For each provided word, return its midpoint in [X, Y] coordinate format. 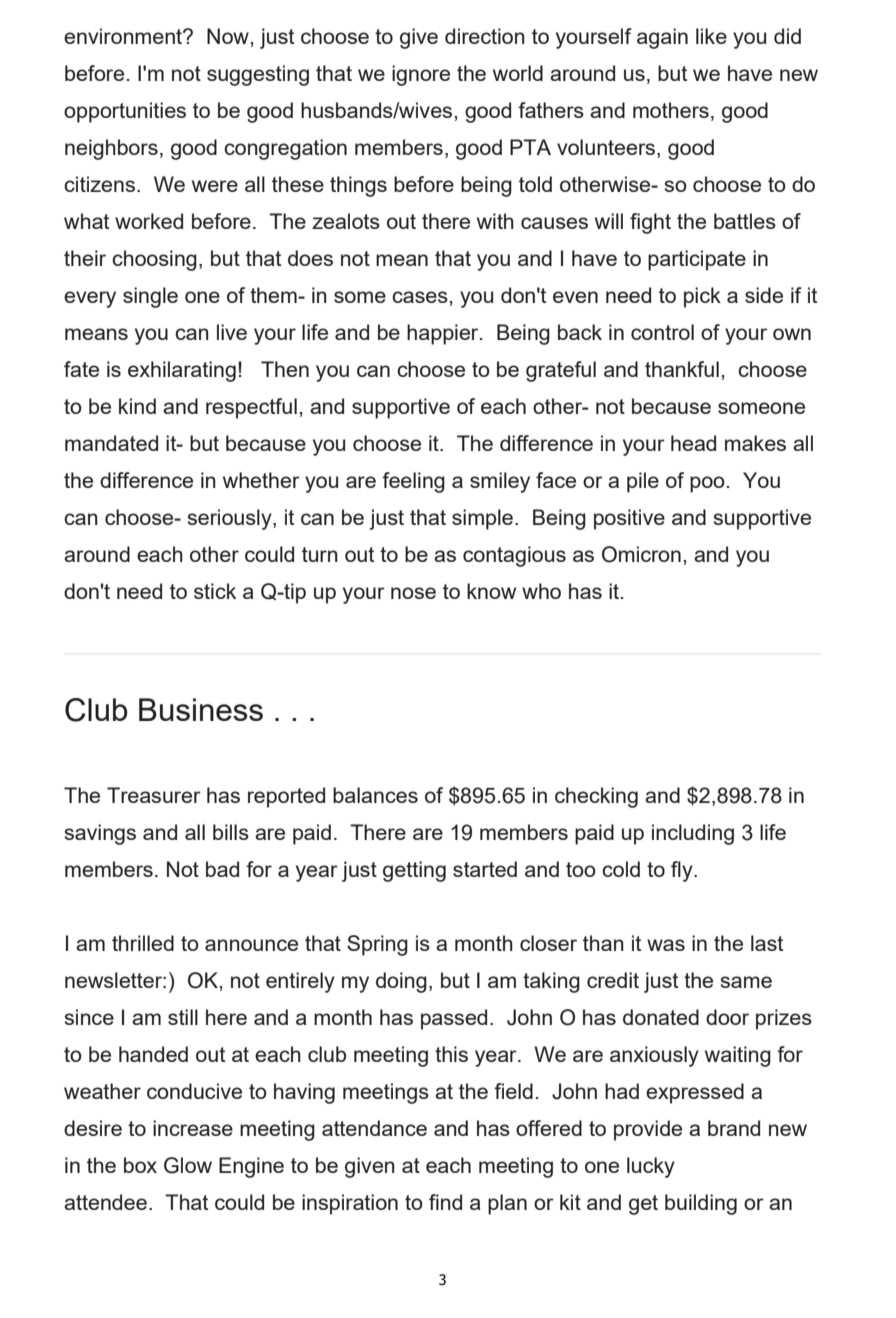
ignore [421, 75]
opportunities [125, 112]
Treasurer [154, 795]
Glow [188, 1165]
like [711, 36]
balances [375, 795]
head [693, 443]
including [693, 834]
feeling [413, 482]
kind [137, 406]
